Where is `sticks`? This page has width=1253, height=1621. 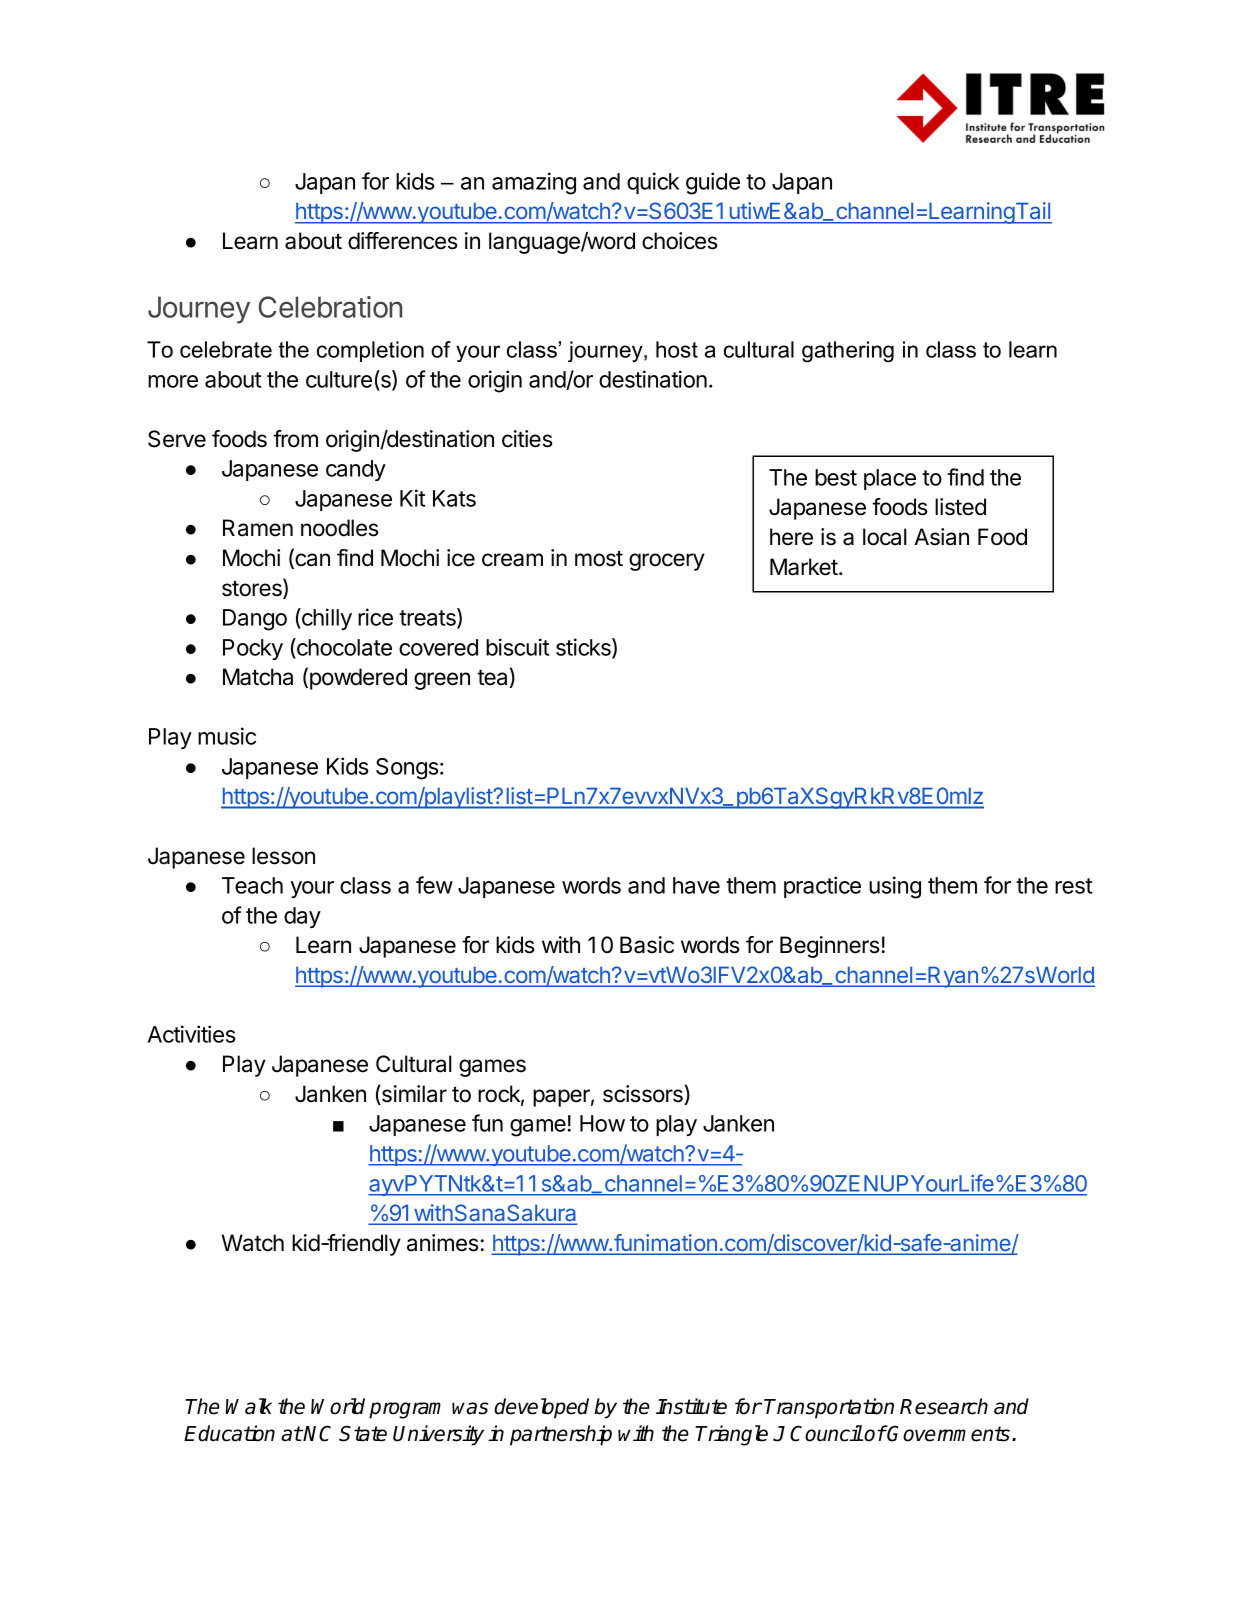 sticks is located at coordinates (584, 648).
